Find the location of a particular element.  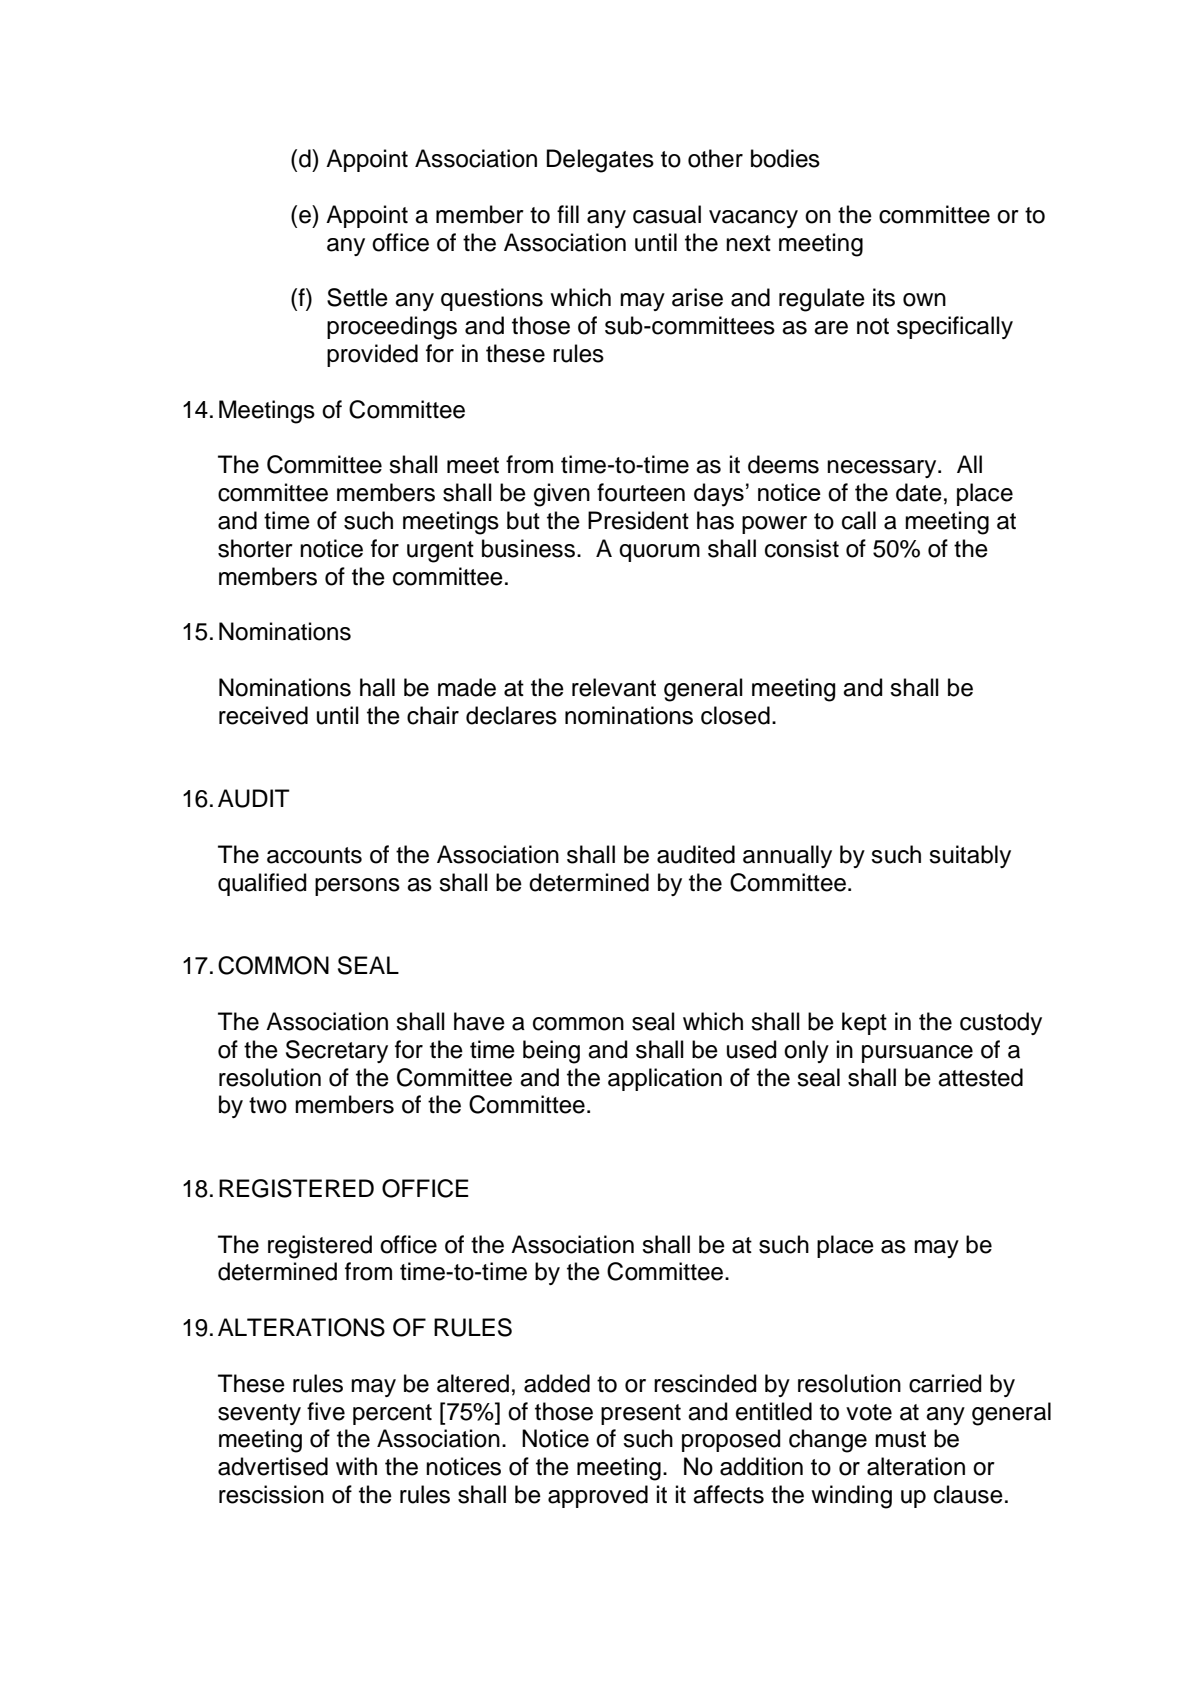

accounts is located at coordinates (314, 855).
